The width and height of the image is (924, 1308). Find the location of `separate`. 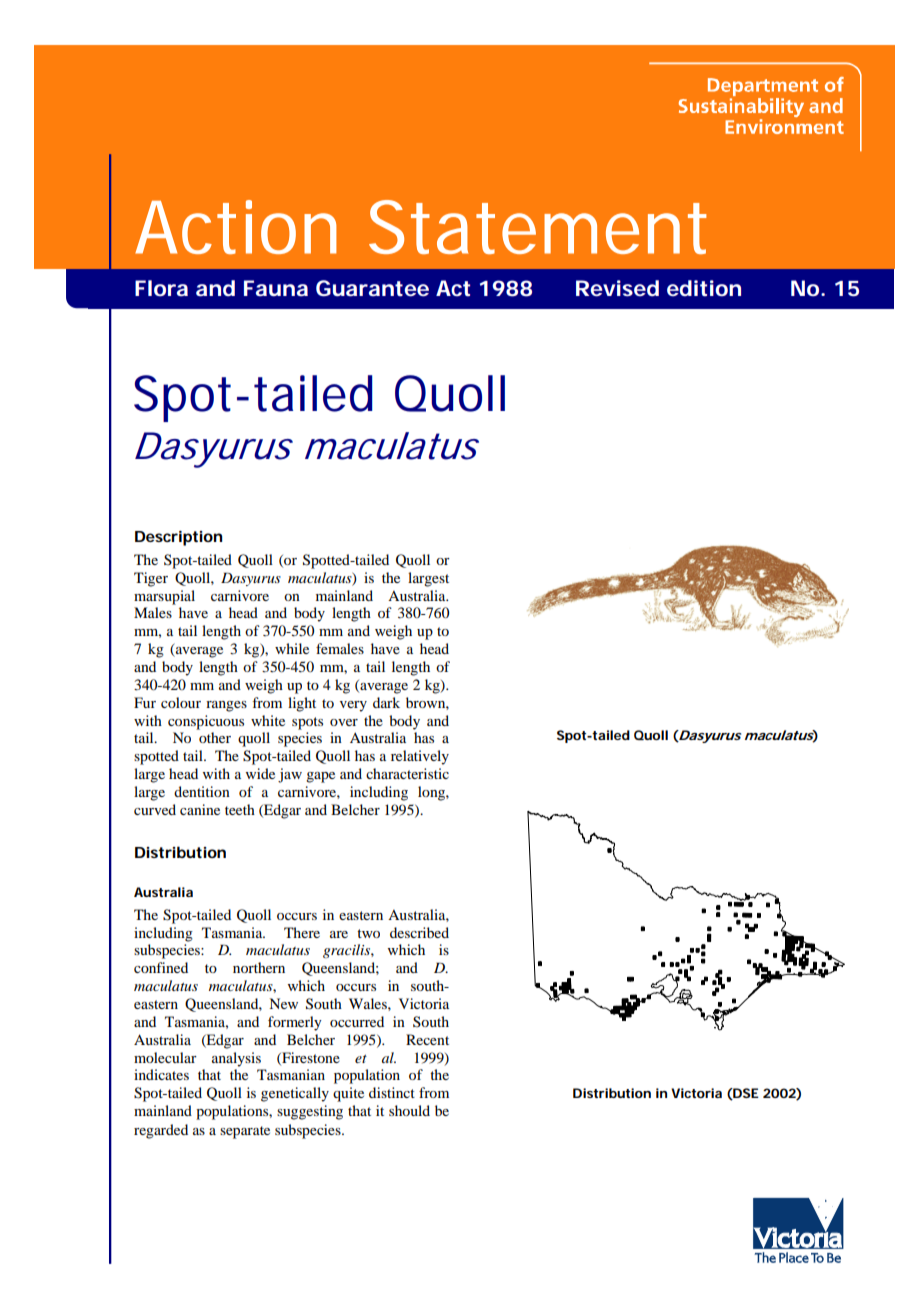

separate is located at coordinates (245, 1132).
